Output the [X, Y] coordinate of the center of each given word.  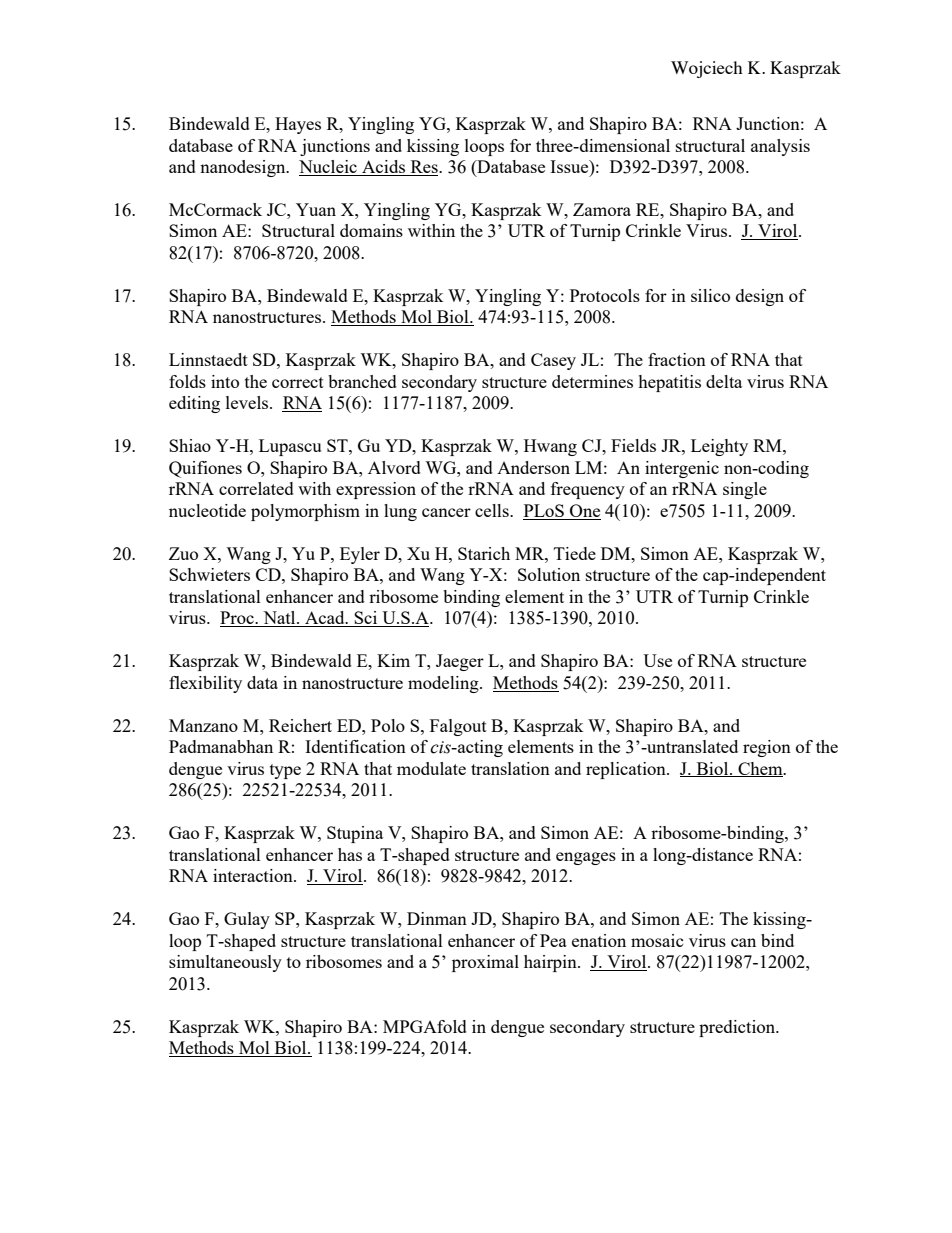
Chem [760, 769]
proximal [485, 963]
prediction [738, 1028]
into [225, 381]
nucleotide [207, 510]
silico [710, 295]
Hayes [298, 125]
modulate [431, 768]
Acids [384, 168]
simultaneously [225, 963]
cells [493, 510]
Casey [553, 361]
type [285, 771]
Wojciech [706, 69]
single [745, 490]
